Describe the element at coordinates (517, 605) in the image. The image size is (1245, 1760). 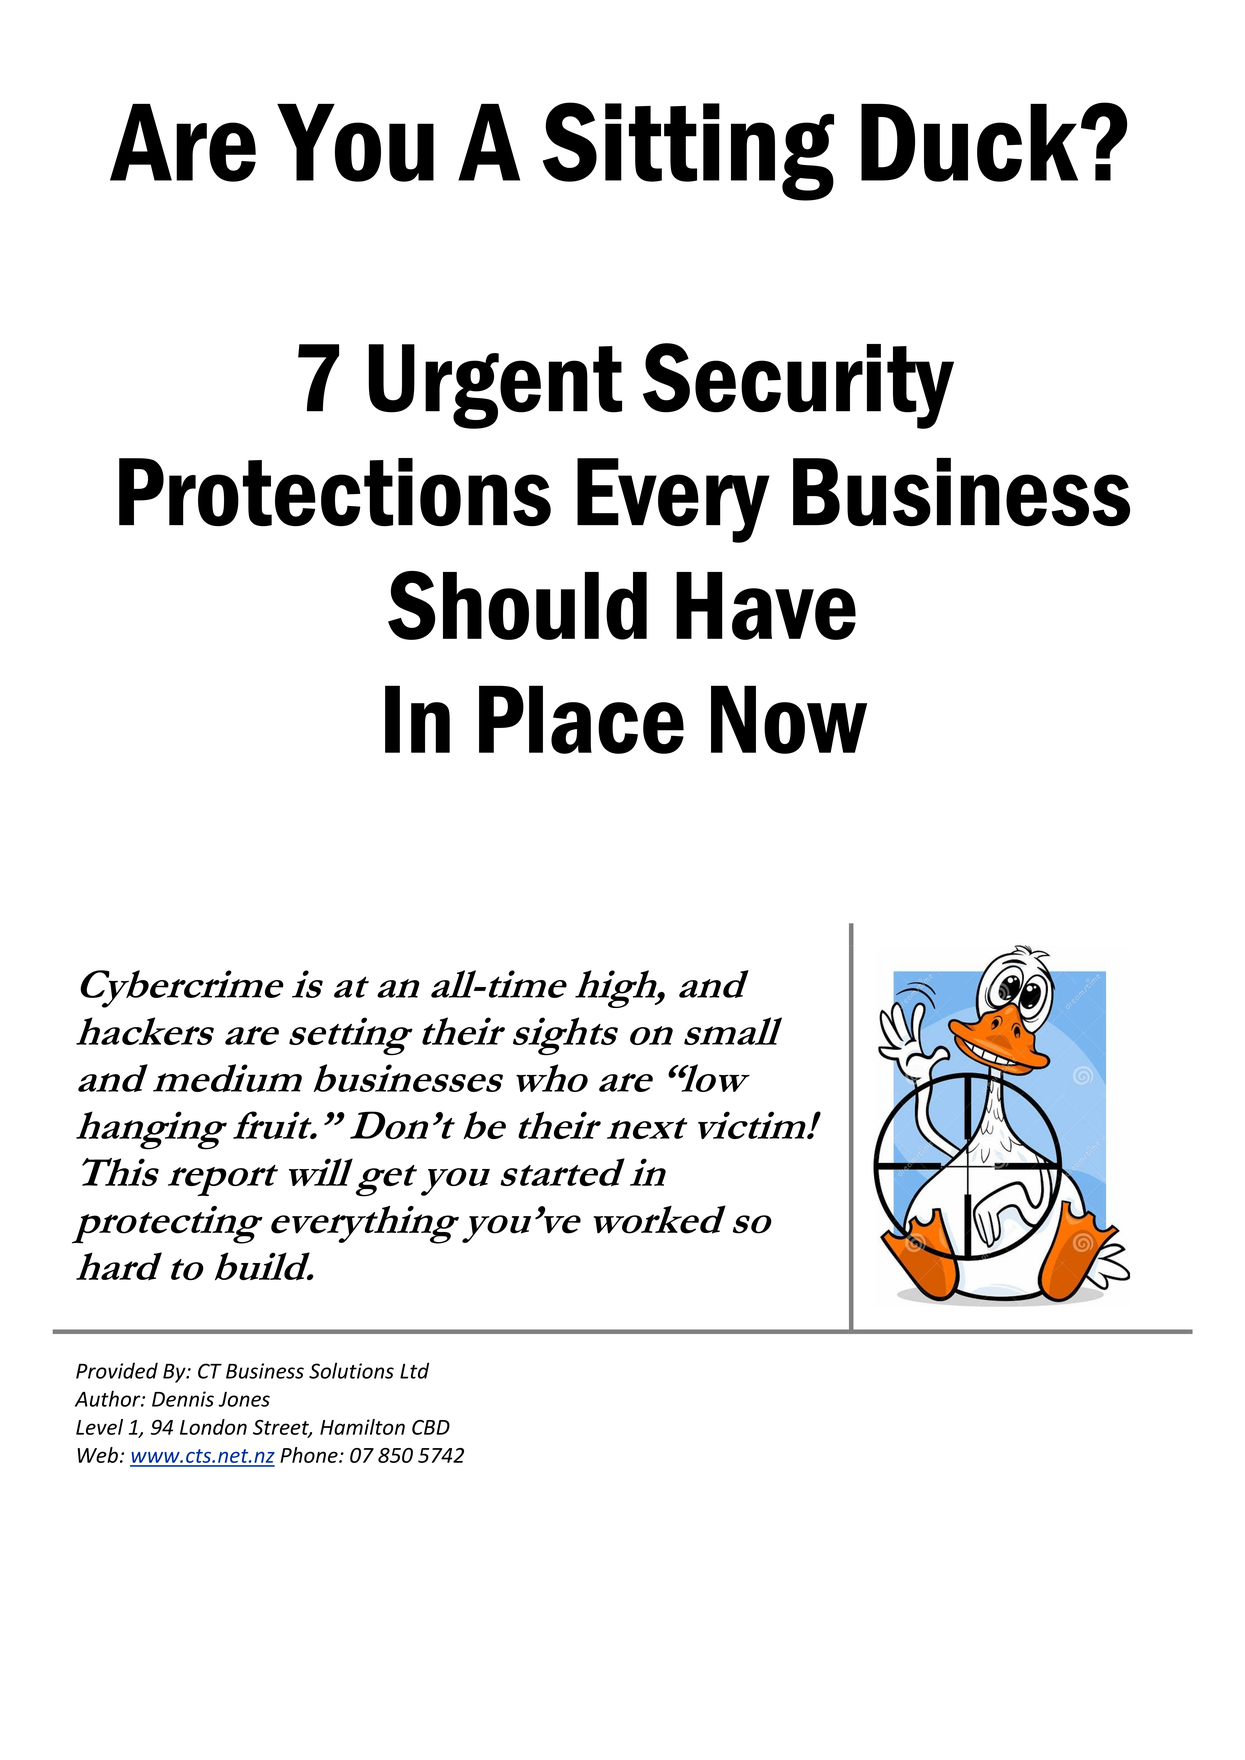
I see `Should` at that location.
